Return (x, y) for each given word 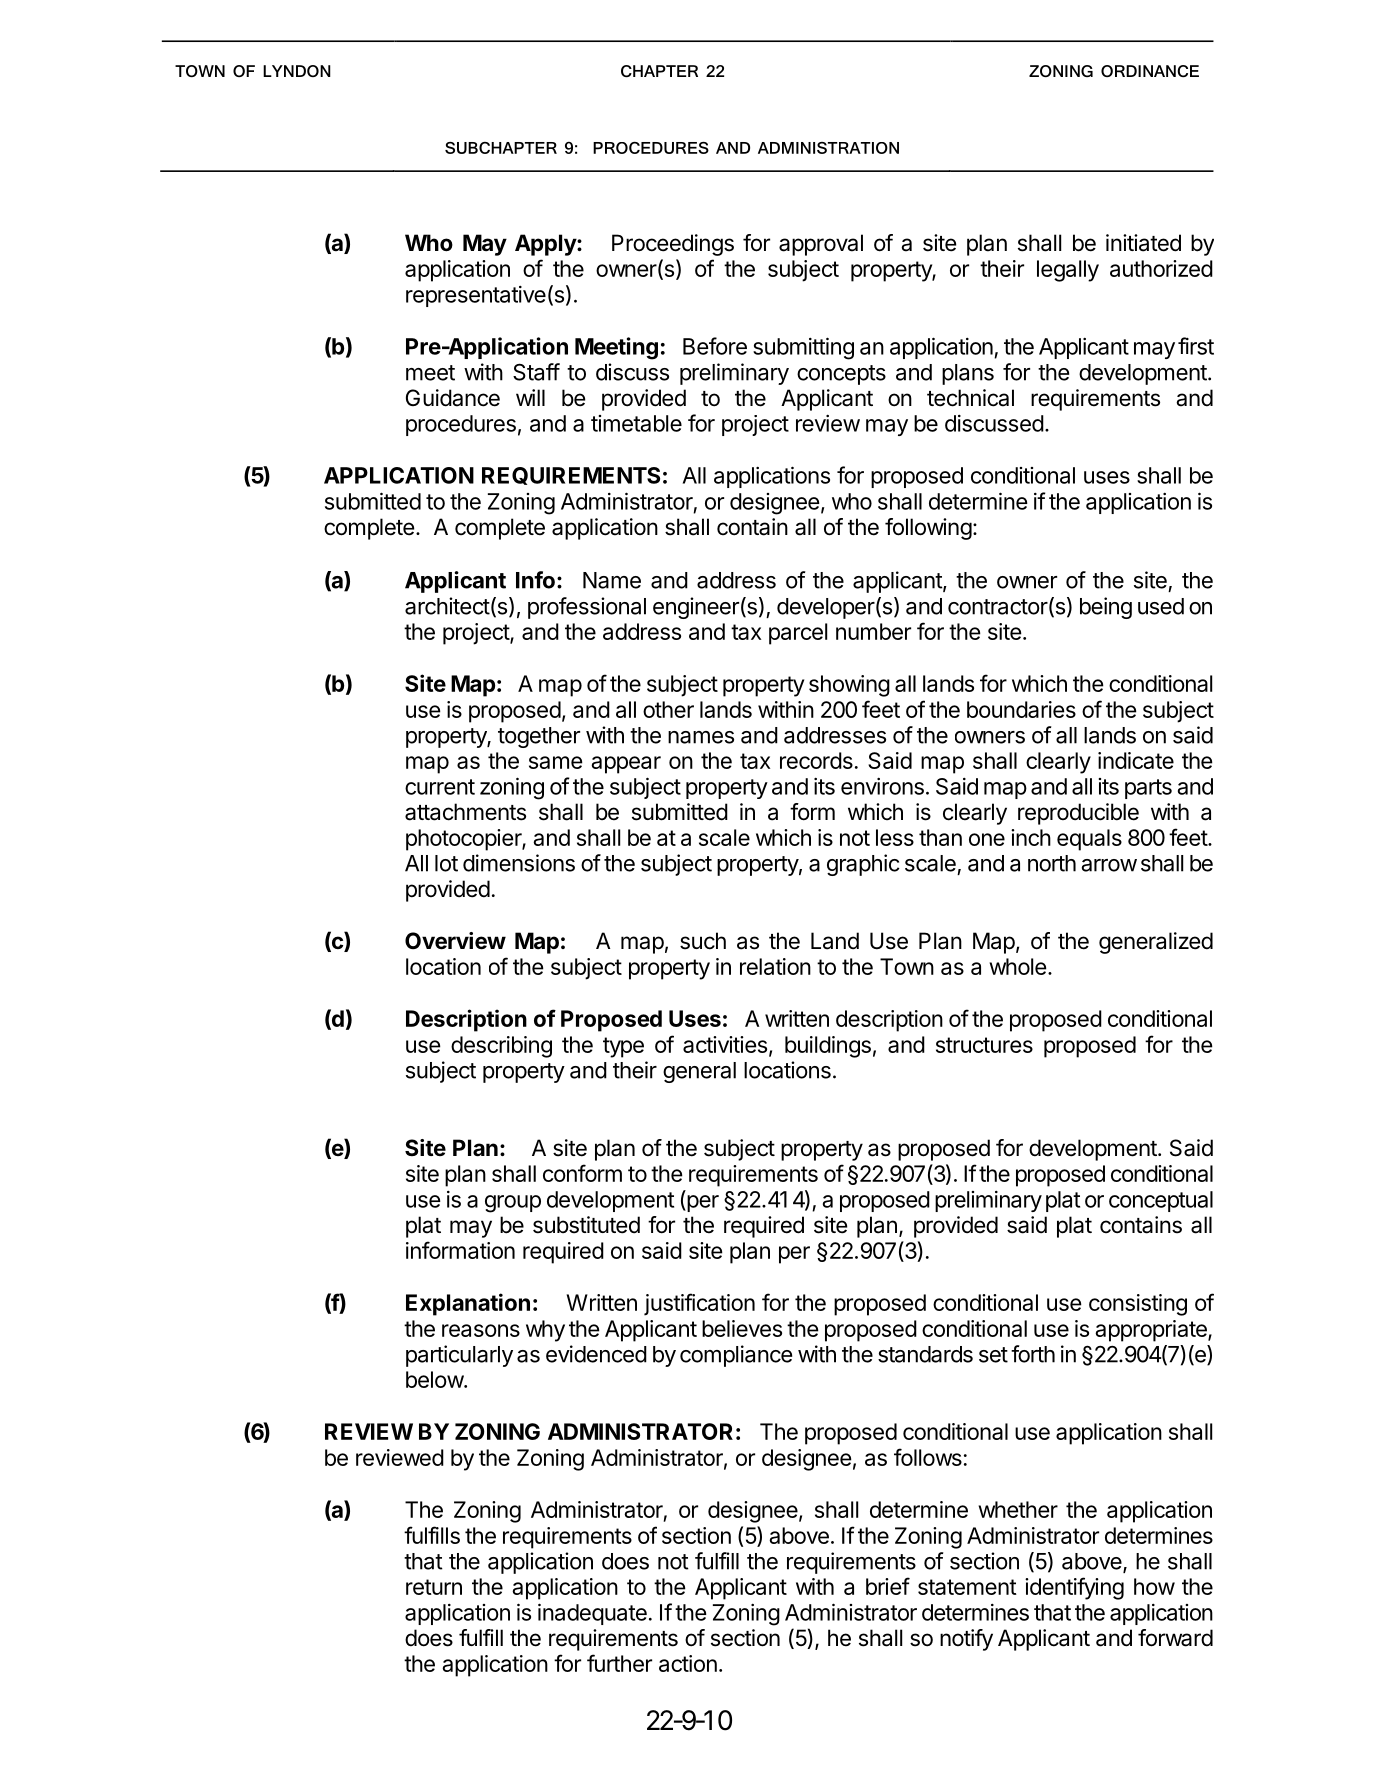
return (434, 1587)
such (703, 941)
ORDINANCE (1150, 71)
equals (1089, 840)
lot (446, 863)
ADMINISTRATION (828, 148)
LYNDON (297, 71)
